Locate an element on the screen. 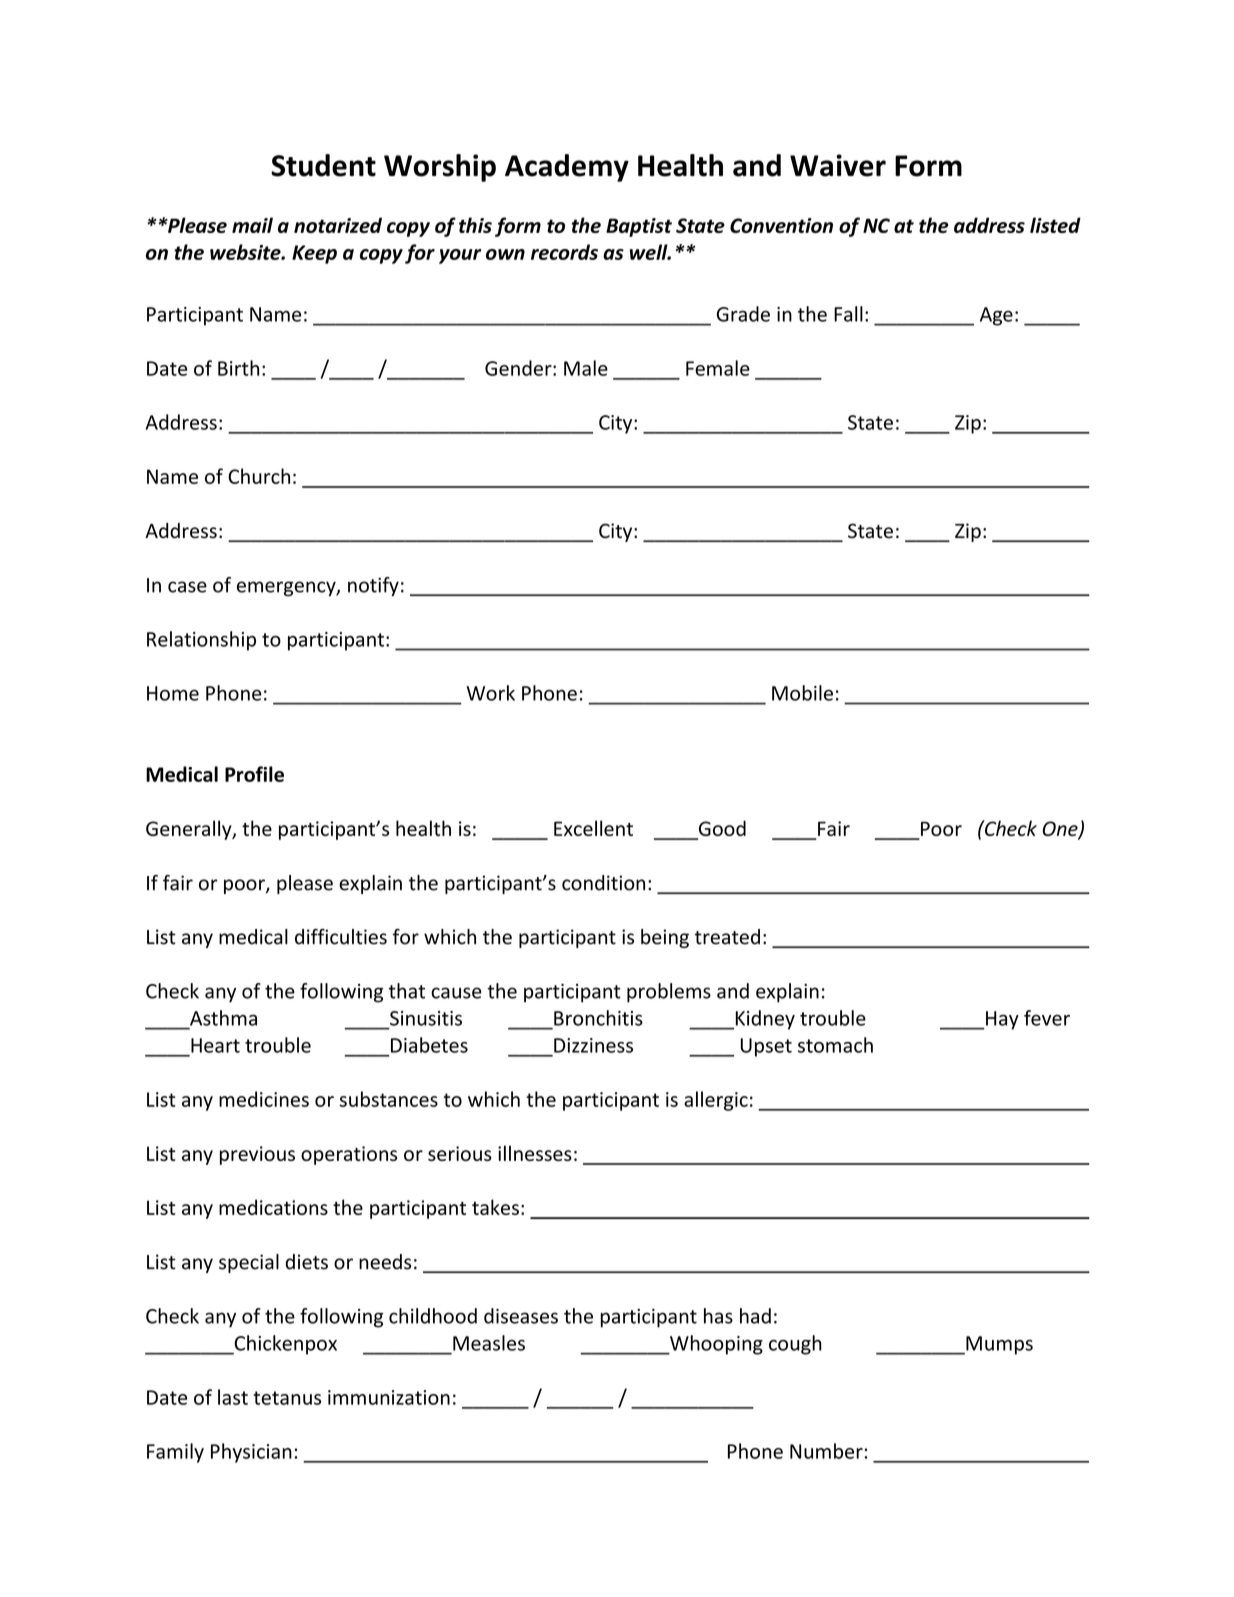  tetanus is located at coordinates (287, 1398).
